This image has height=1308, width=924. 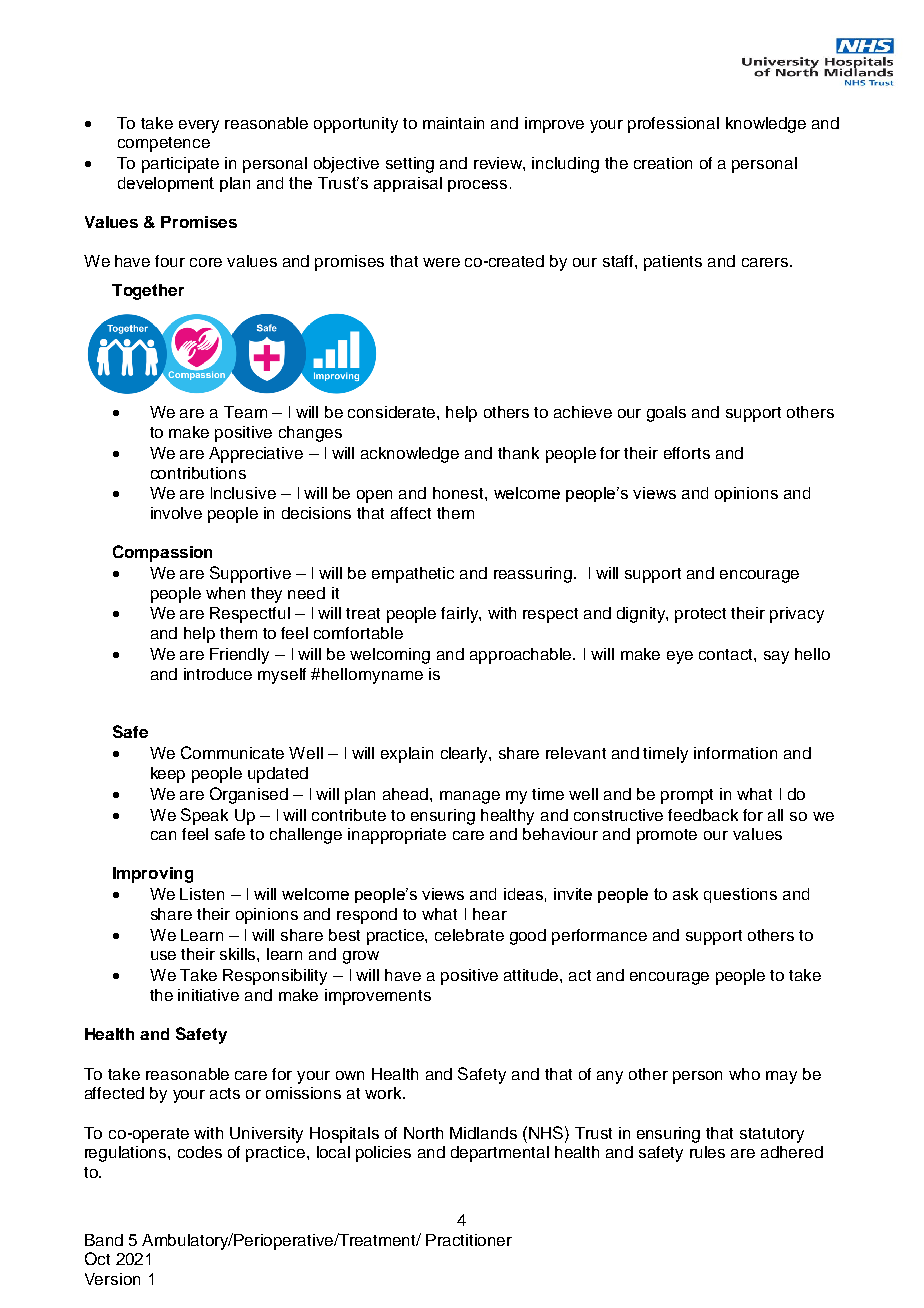 I want to click on creation, so click(x=663, y=163).
